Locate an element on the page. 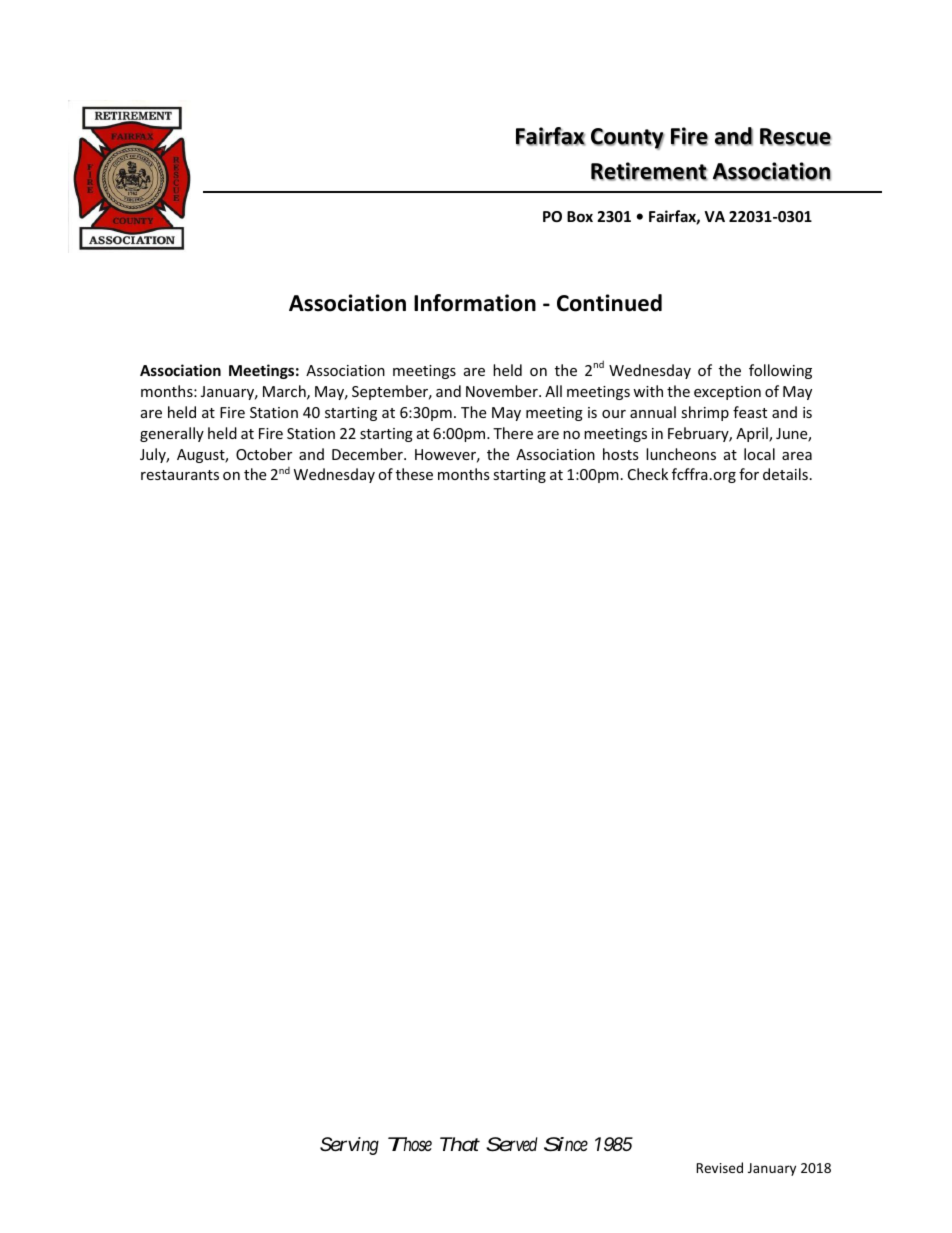 This page has height=1233, width=952. Retirement is located at coordinates (649, 171).
